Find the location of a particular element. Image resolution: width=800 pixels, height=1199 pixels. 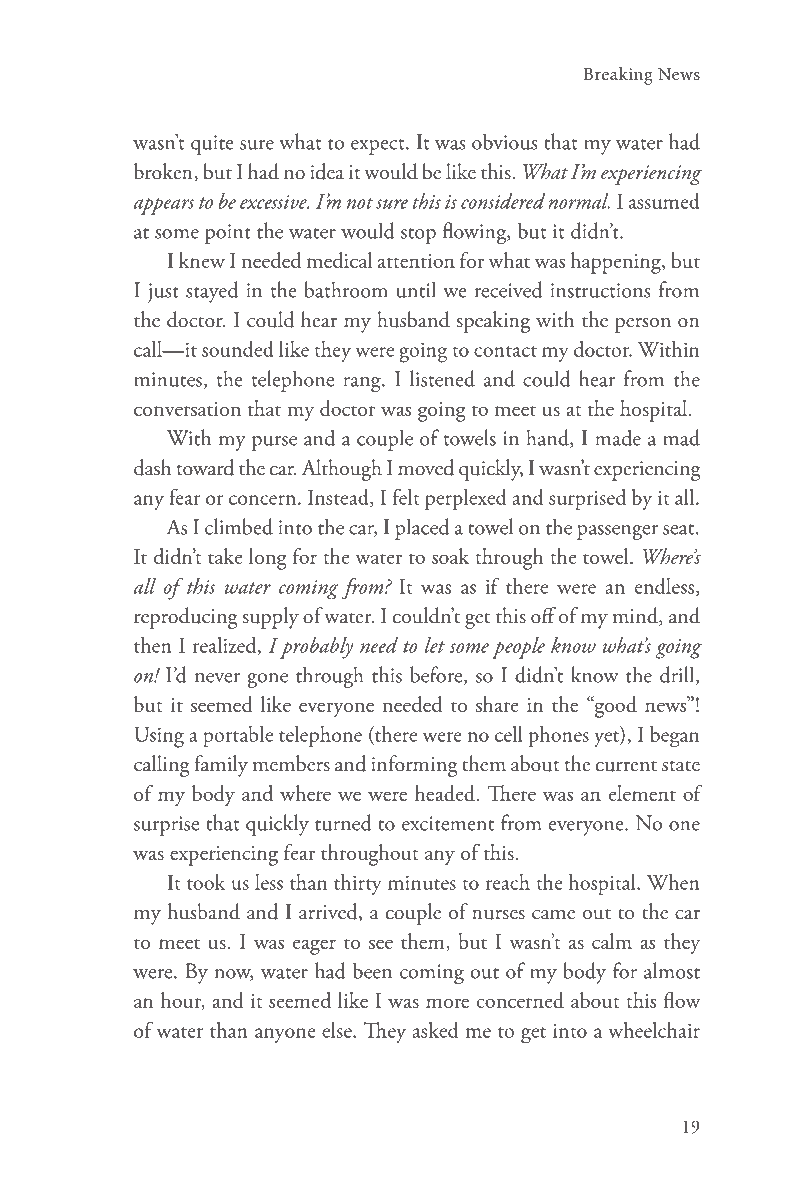

stayed is located at coordinates (212, 292).
